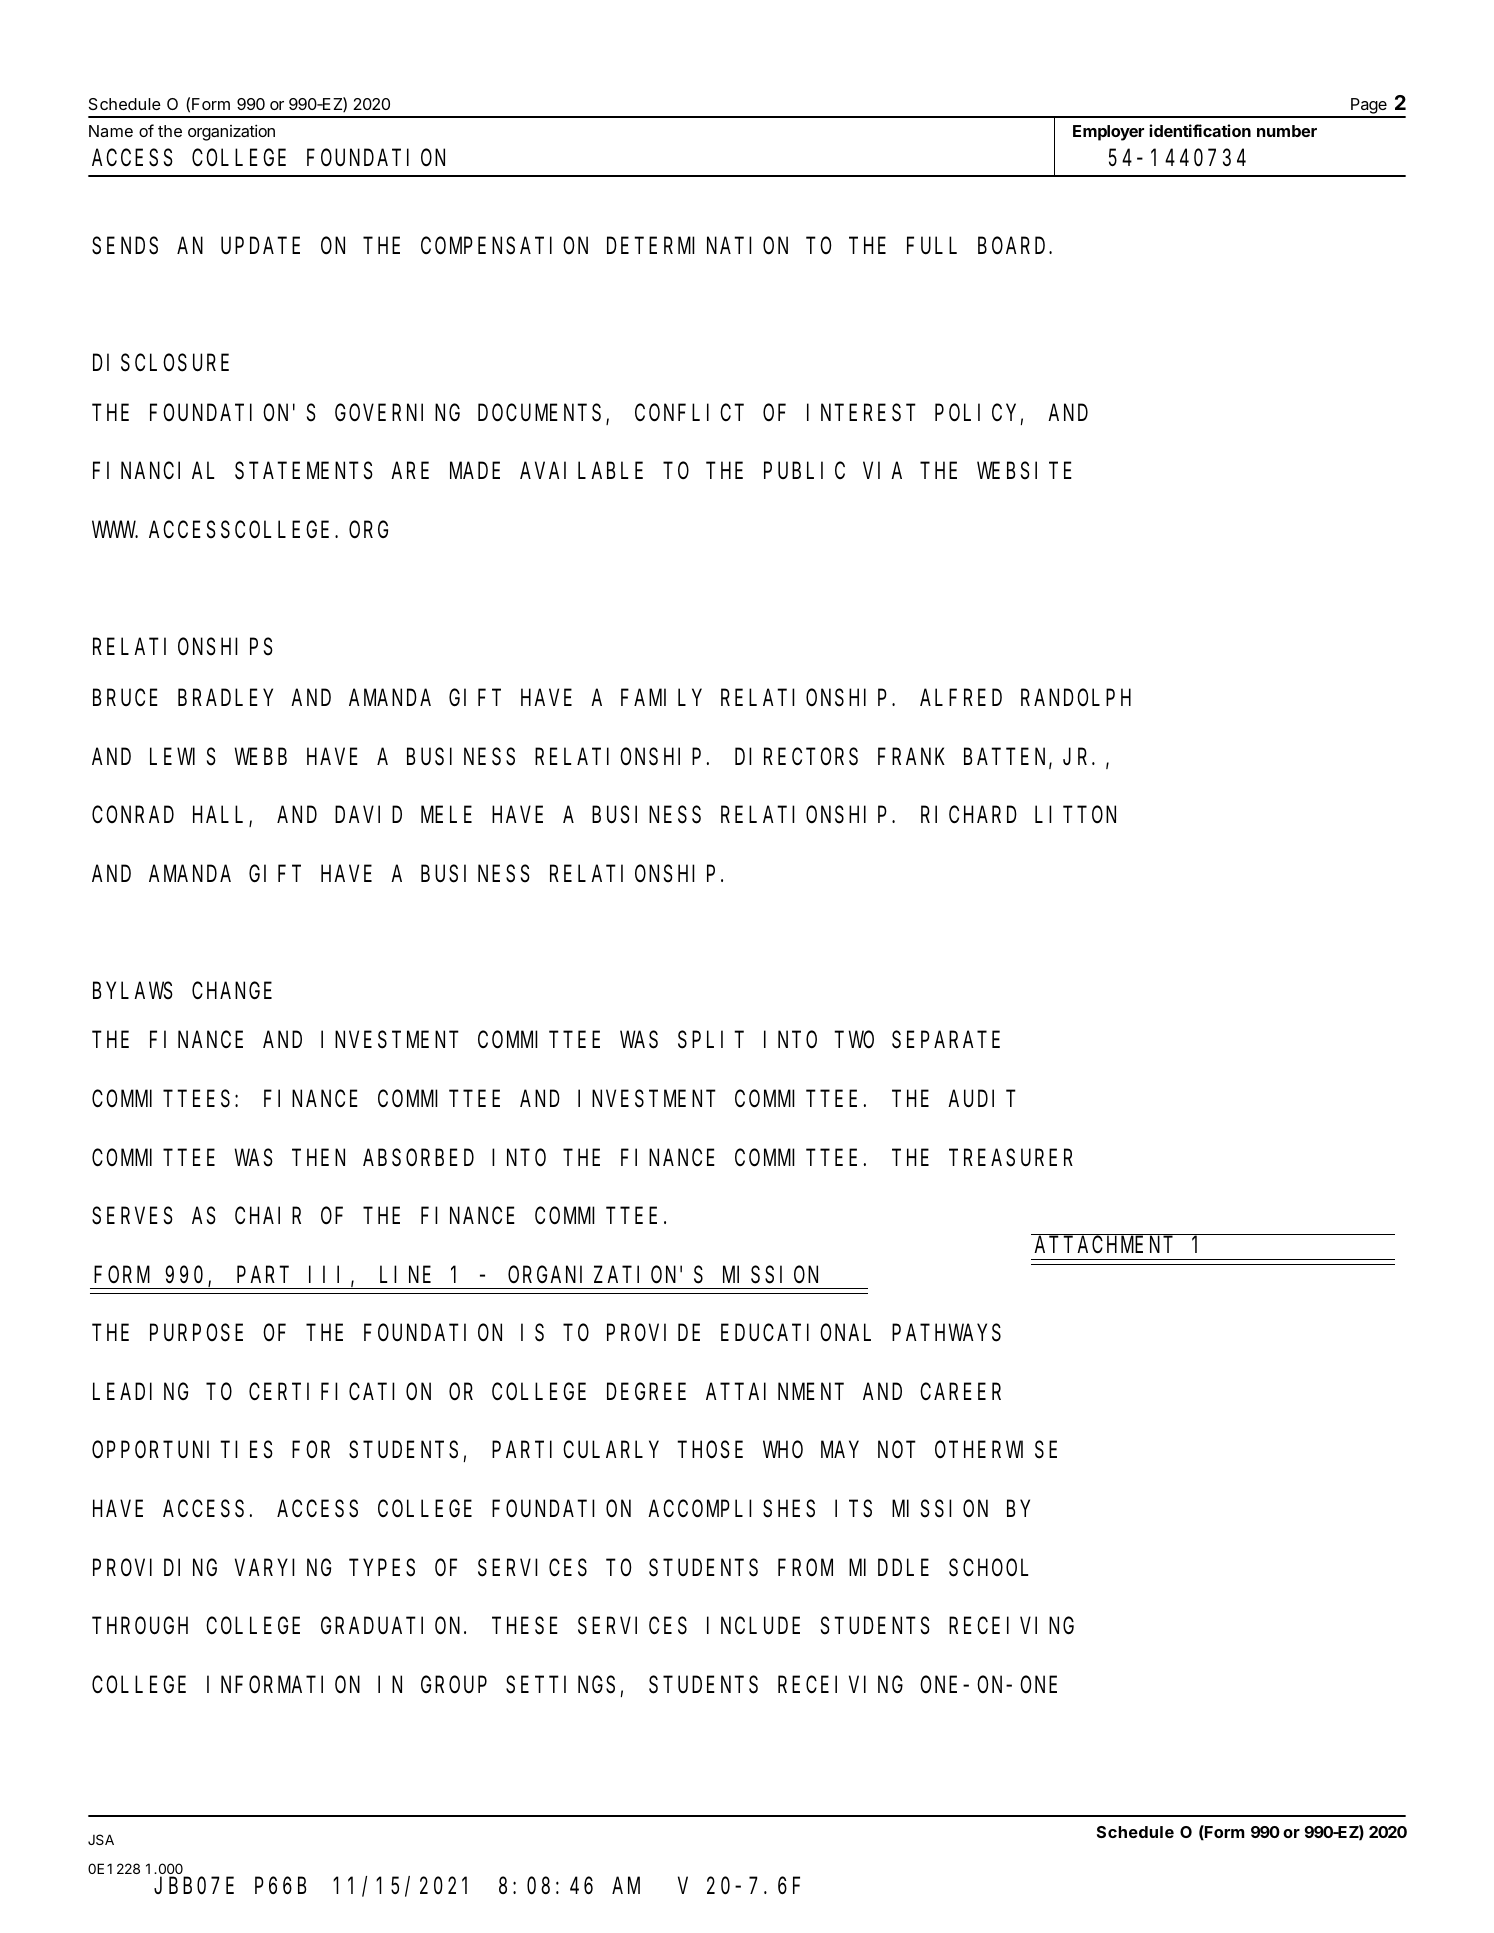  Describe the element at coordinates (1024, 471) in the screenshot. I see `WEBSITE` at that location.
